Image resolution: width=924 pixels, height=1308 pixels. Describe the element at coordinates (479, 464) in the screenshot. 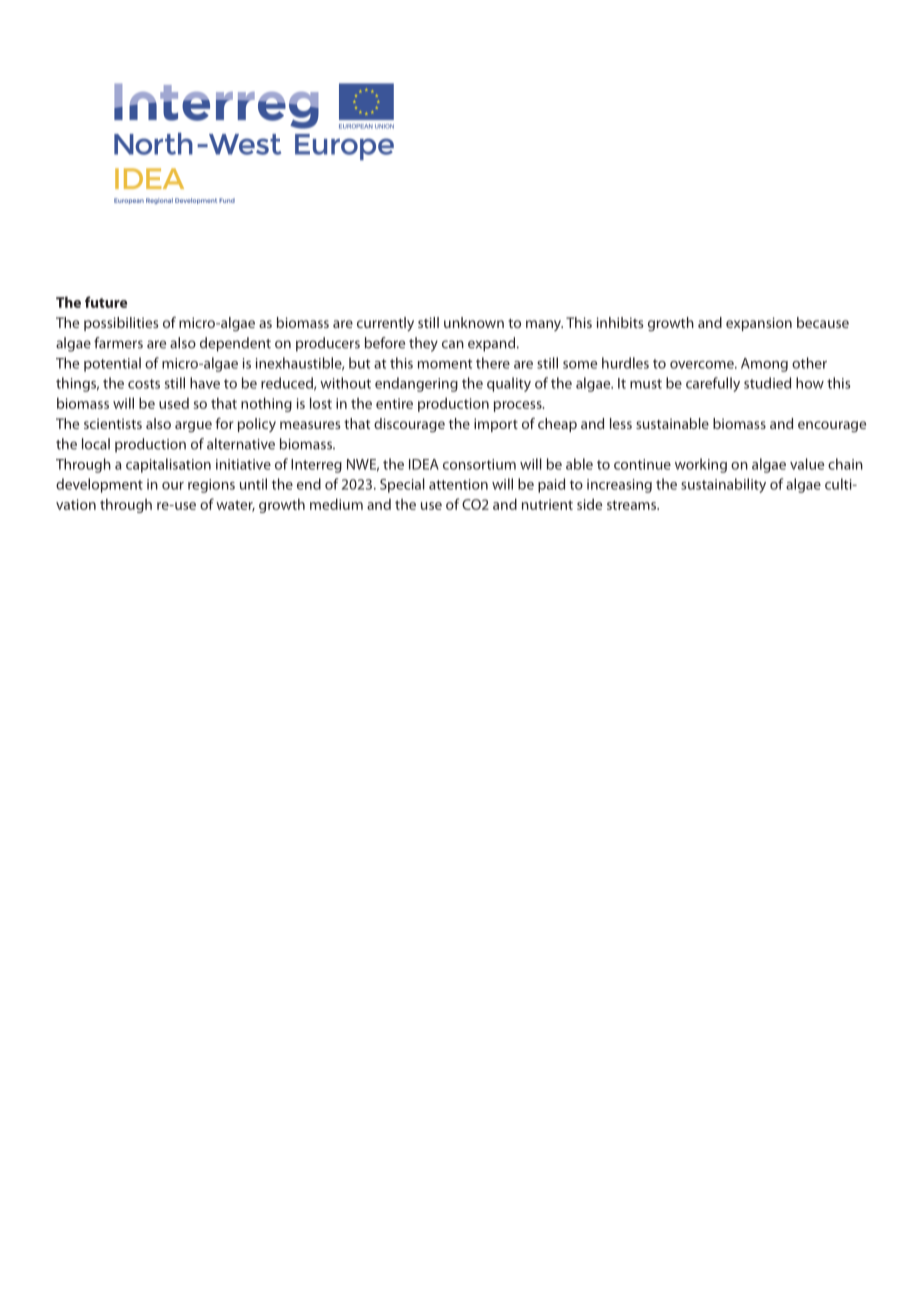

I see `consortium` at that location.
